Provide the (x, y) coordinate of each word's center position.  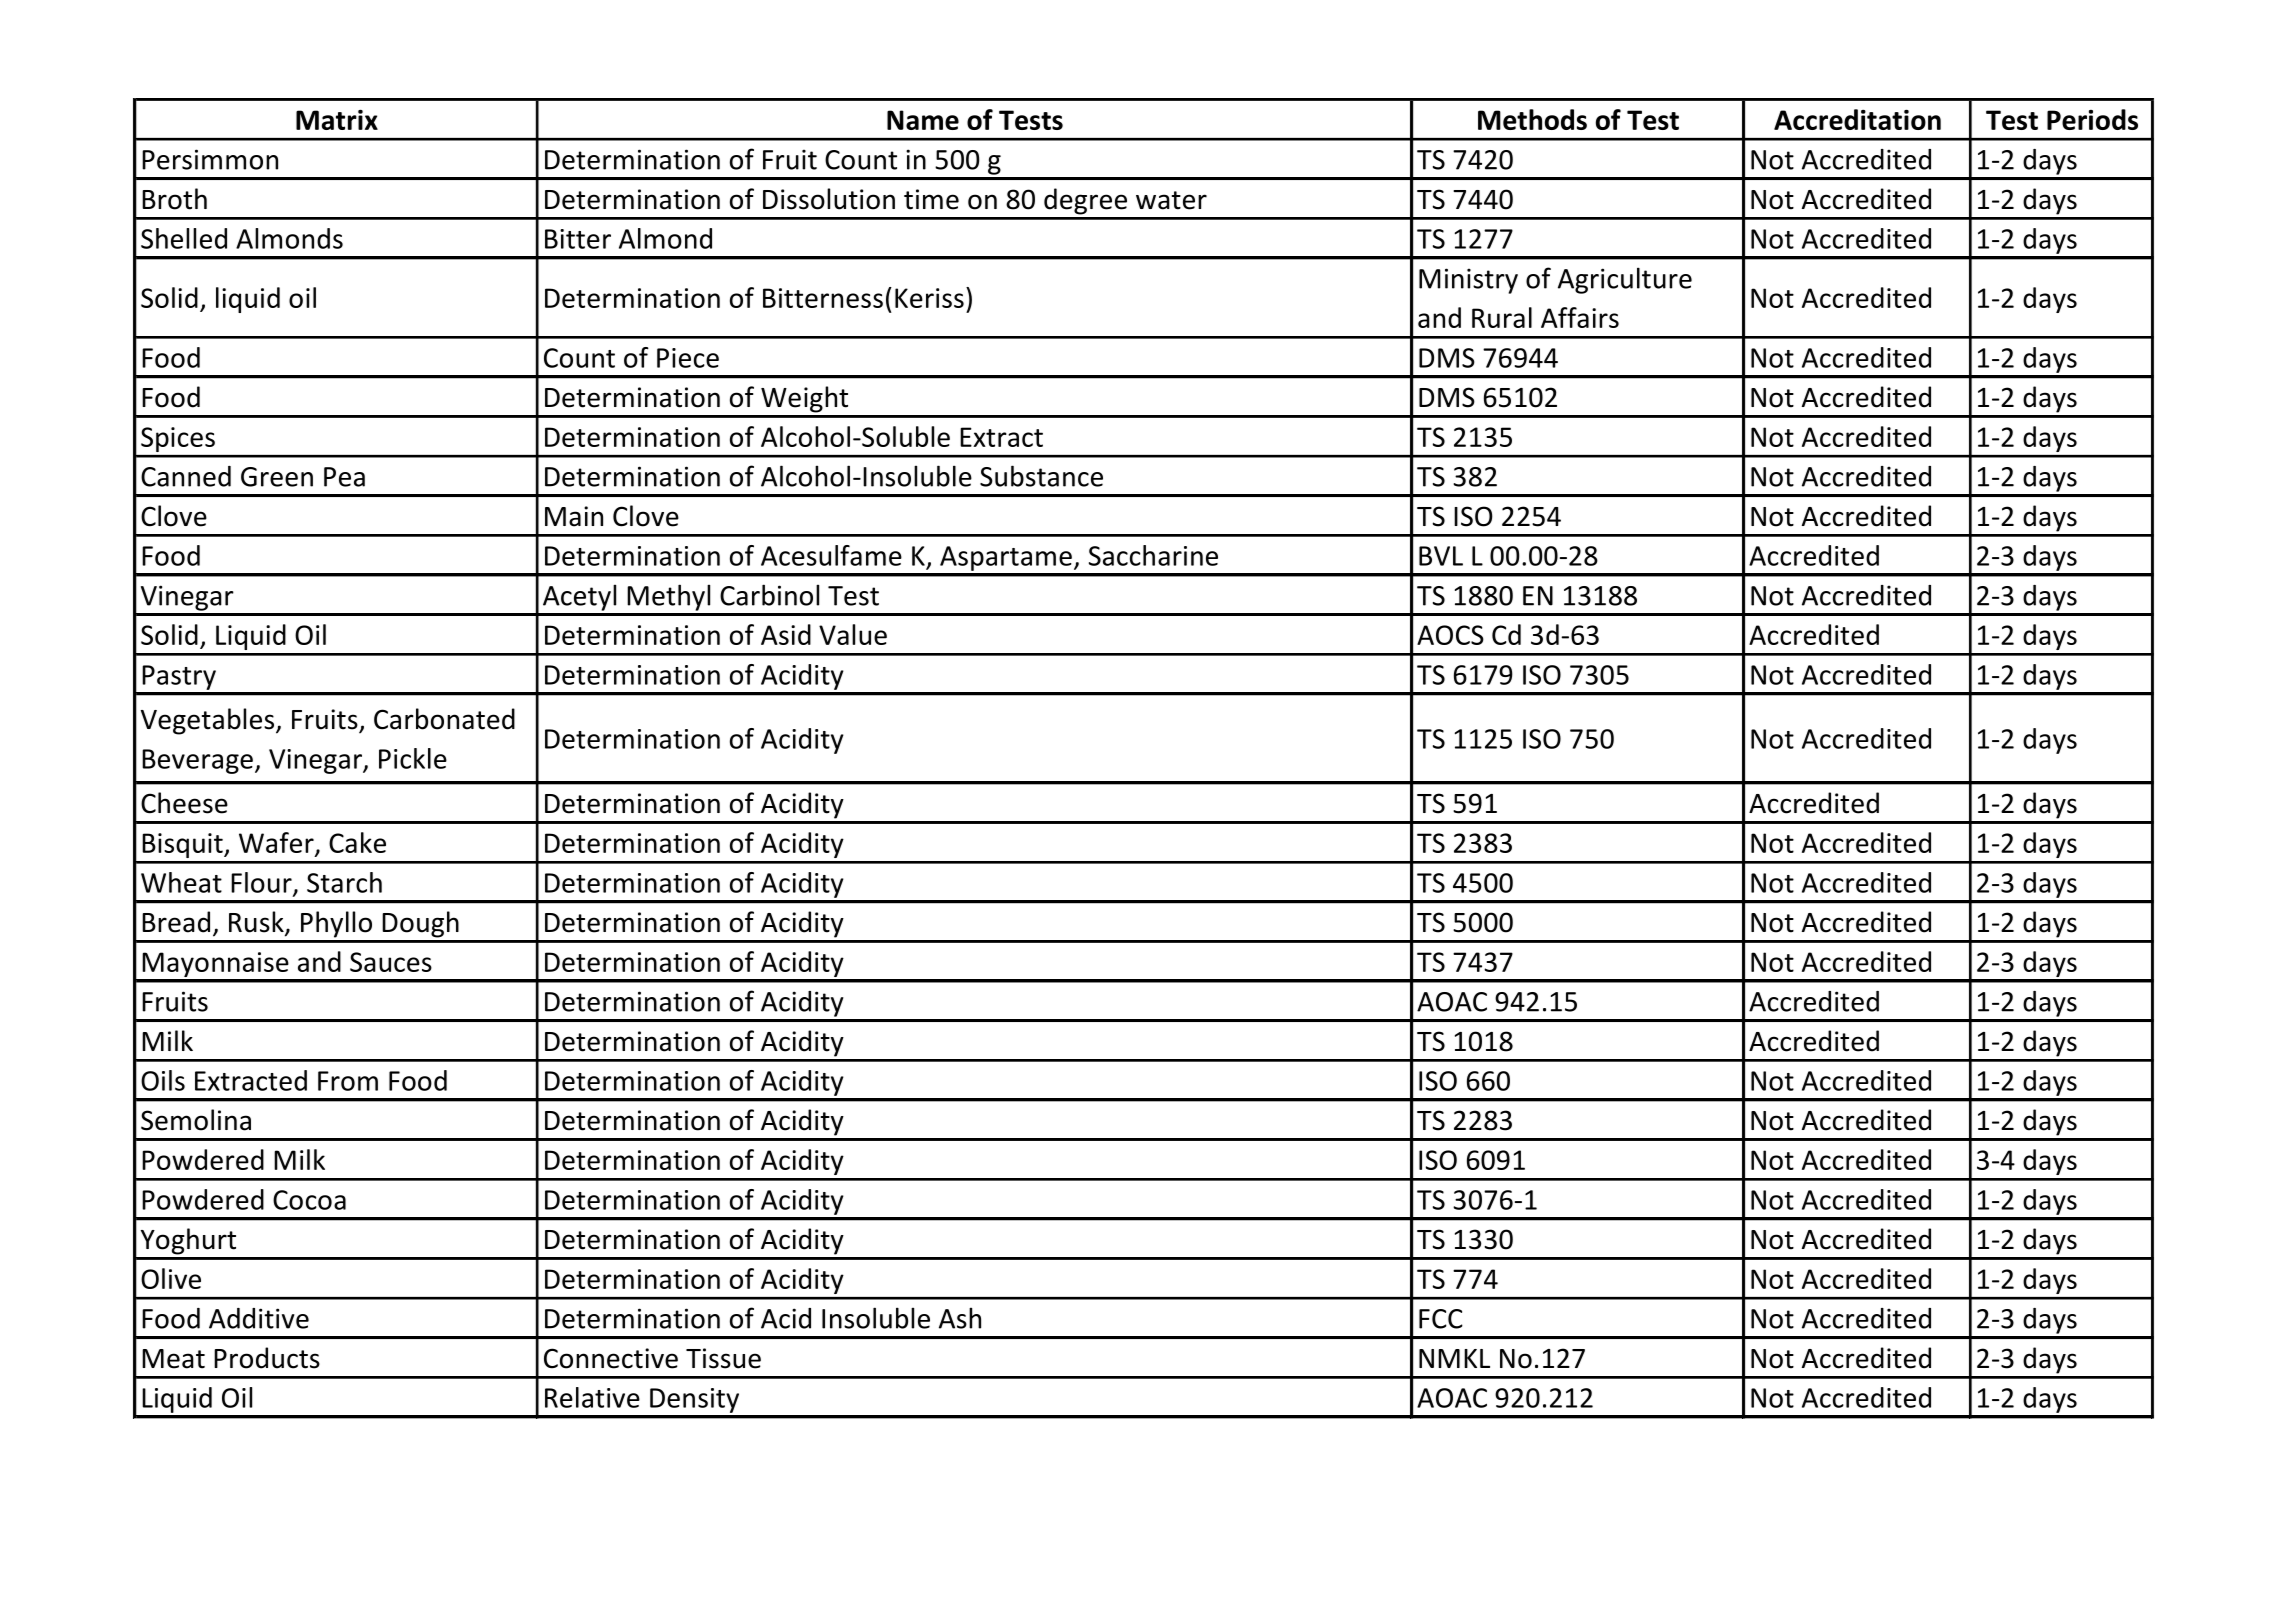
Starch (344, 882)
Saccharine (1153, 555)
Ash (960, 1318)
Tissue (723, 1358)
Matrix (337, 119)
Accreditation (1857, 119)
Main (574, 516)
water (1171, 200)
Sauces (391, 962)
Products (267, 1358)
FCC (1441, 1319)
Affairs (1580, 317)
